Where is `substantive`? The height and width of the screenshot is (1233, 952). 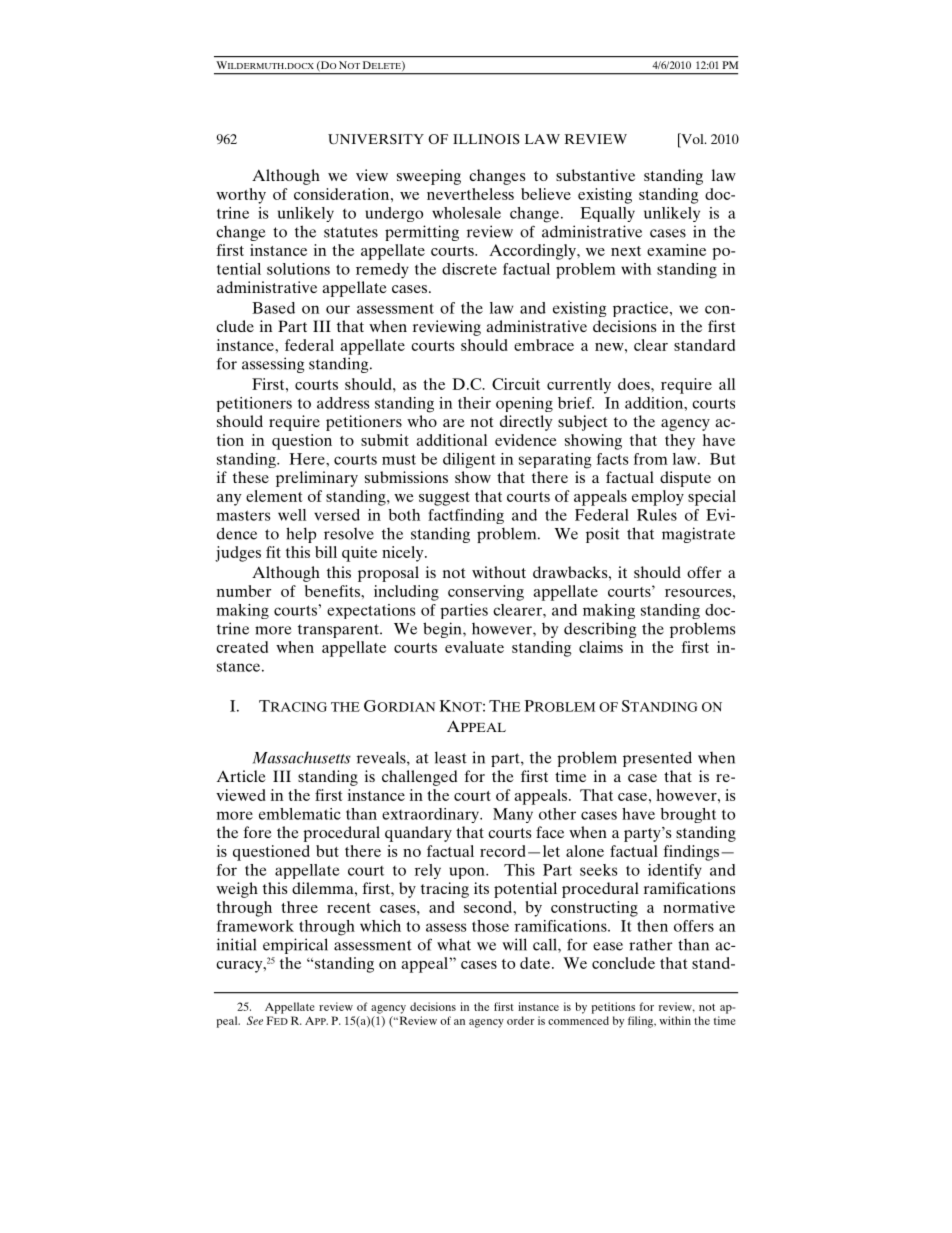
substantive is located at coordinates (595, 175).
